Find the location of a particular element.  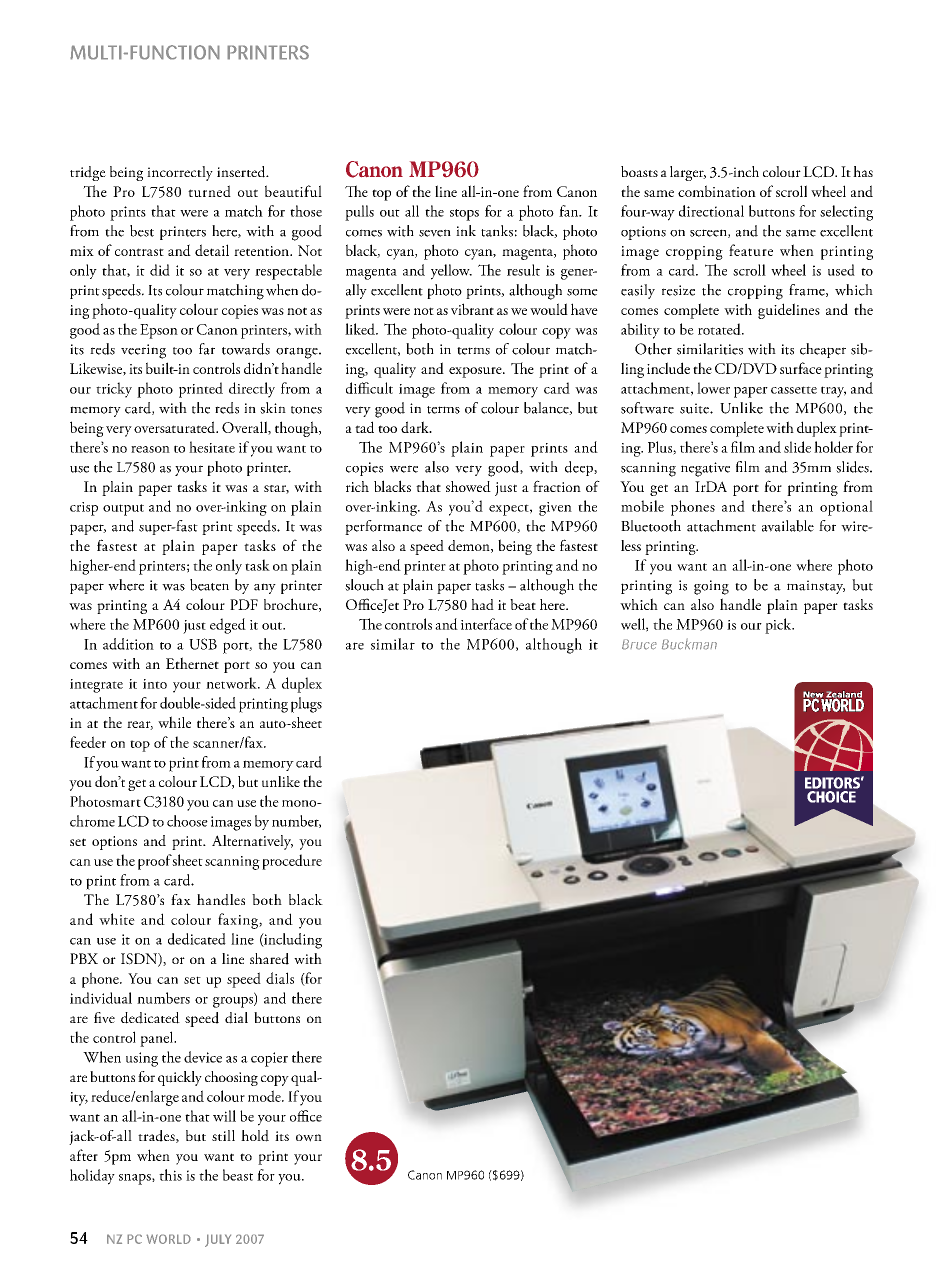

reason is located at coordinates (150, 449).
